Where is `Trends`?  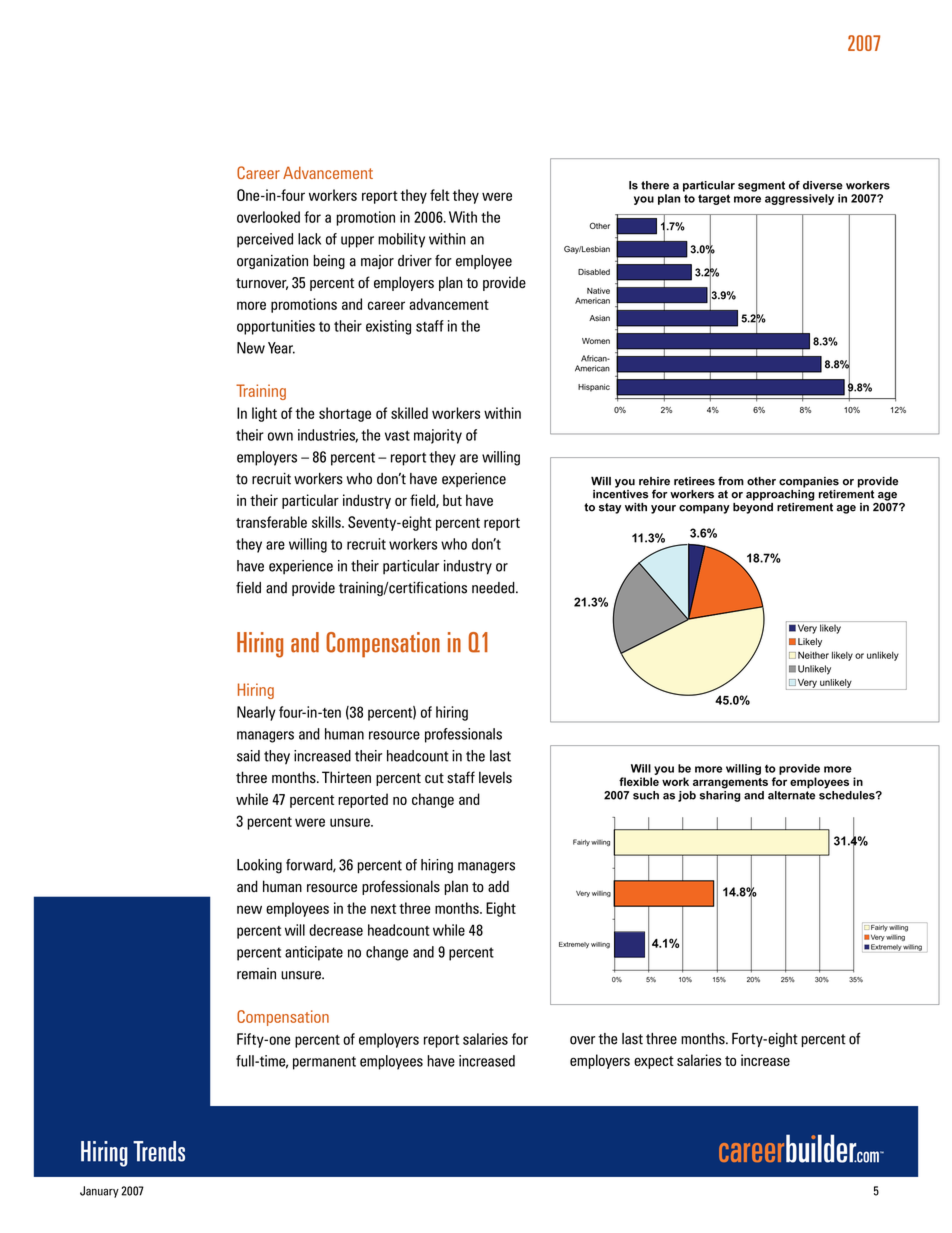 Trends is located at coordinates (159, 1151).
